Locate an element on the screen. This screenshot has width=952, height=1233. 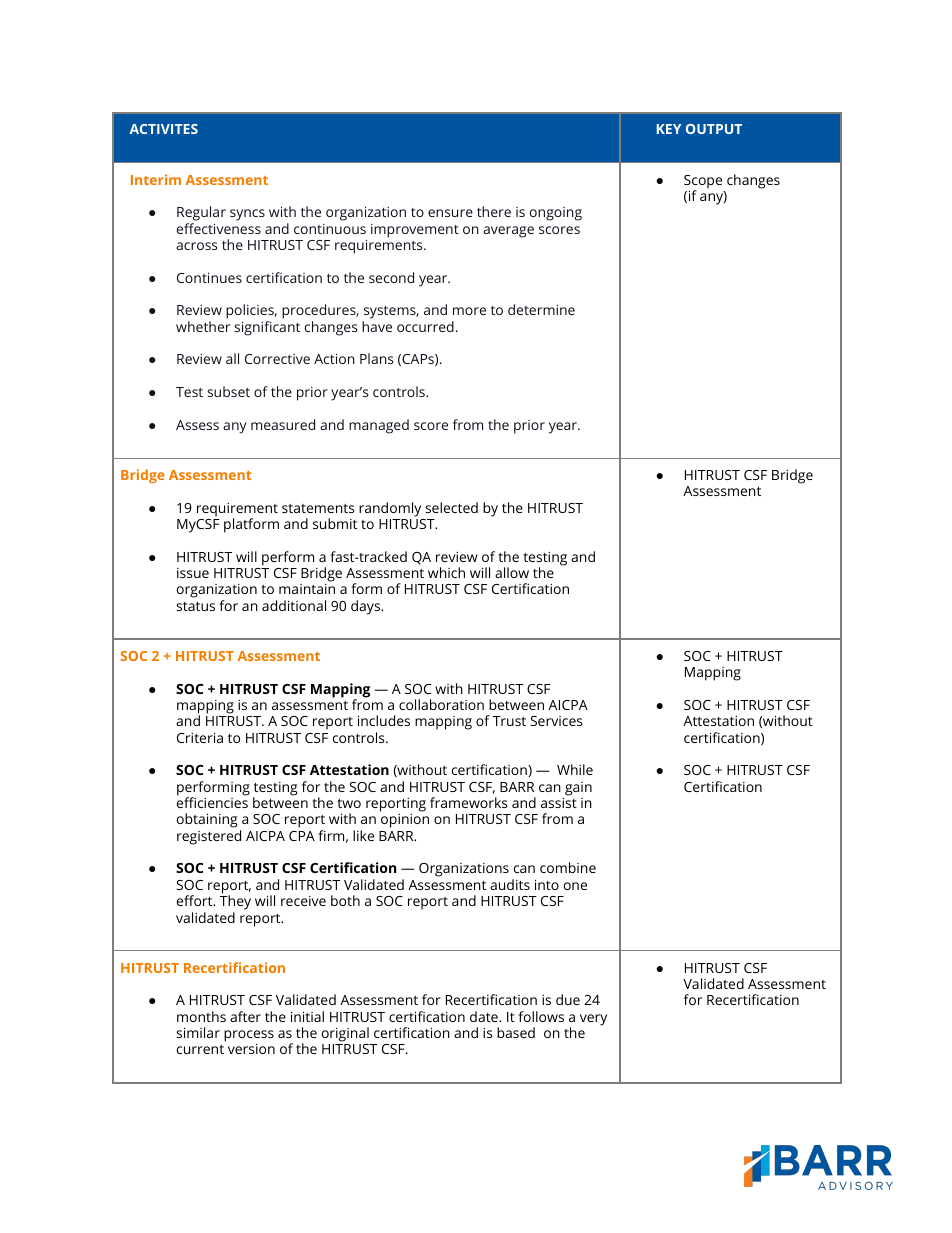
allow is located at coordinates (512, 572).
